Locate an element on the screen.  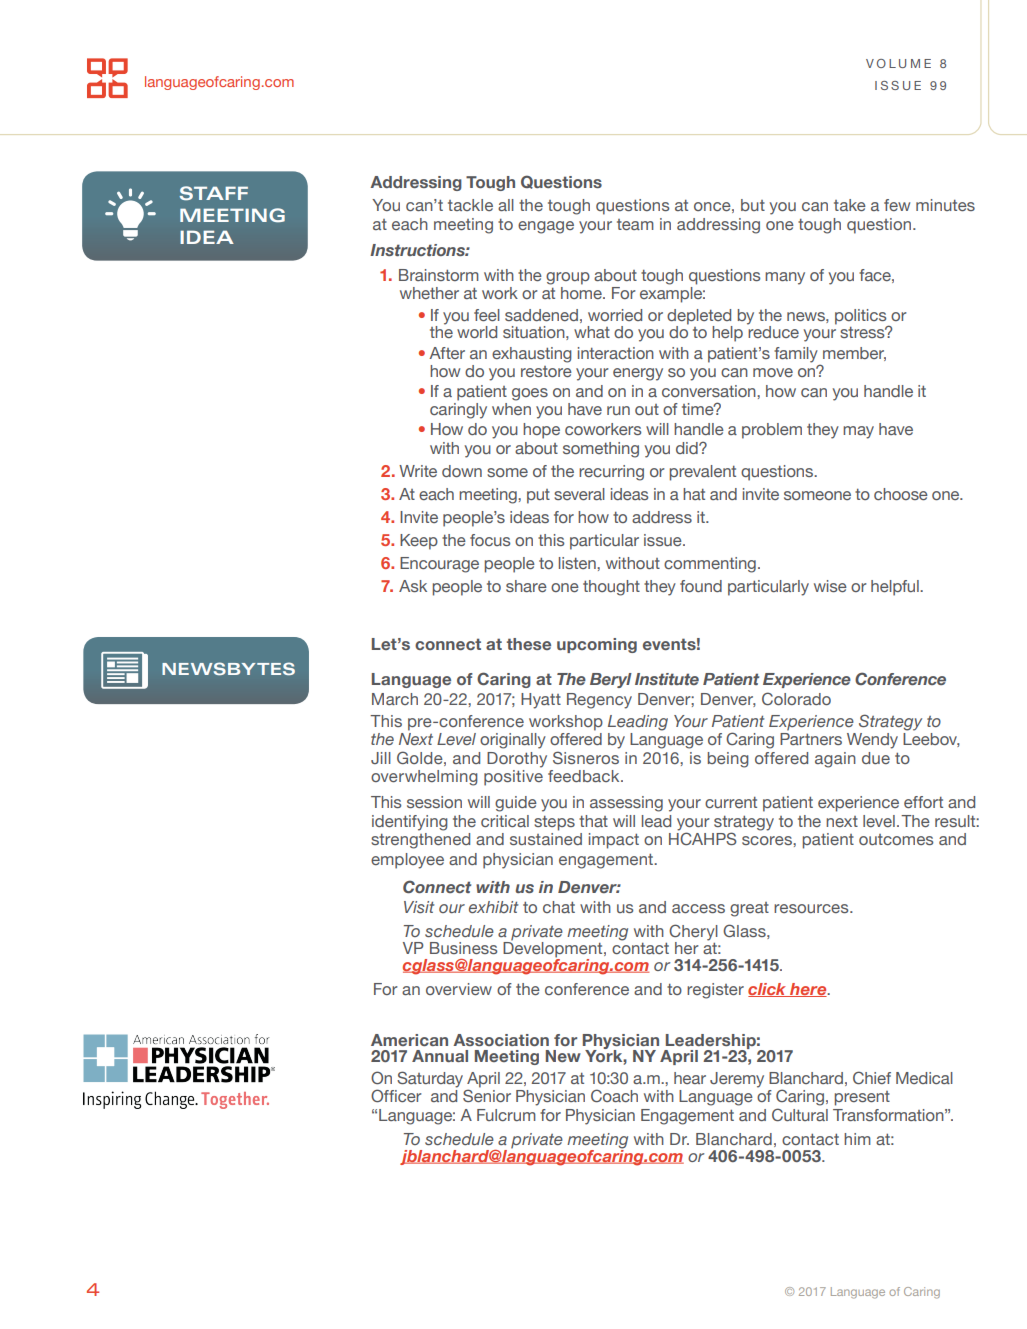
team is located at coordinates (635, 224).
